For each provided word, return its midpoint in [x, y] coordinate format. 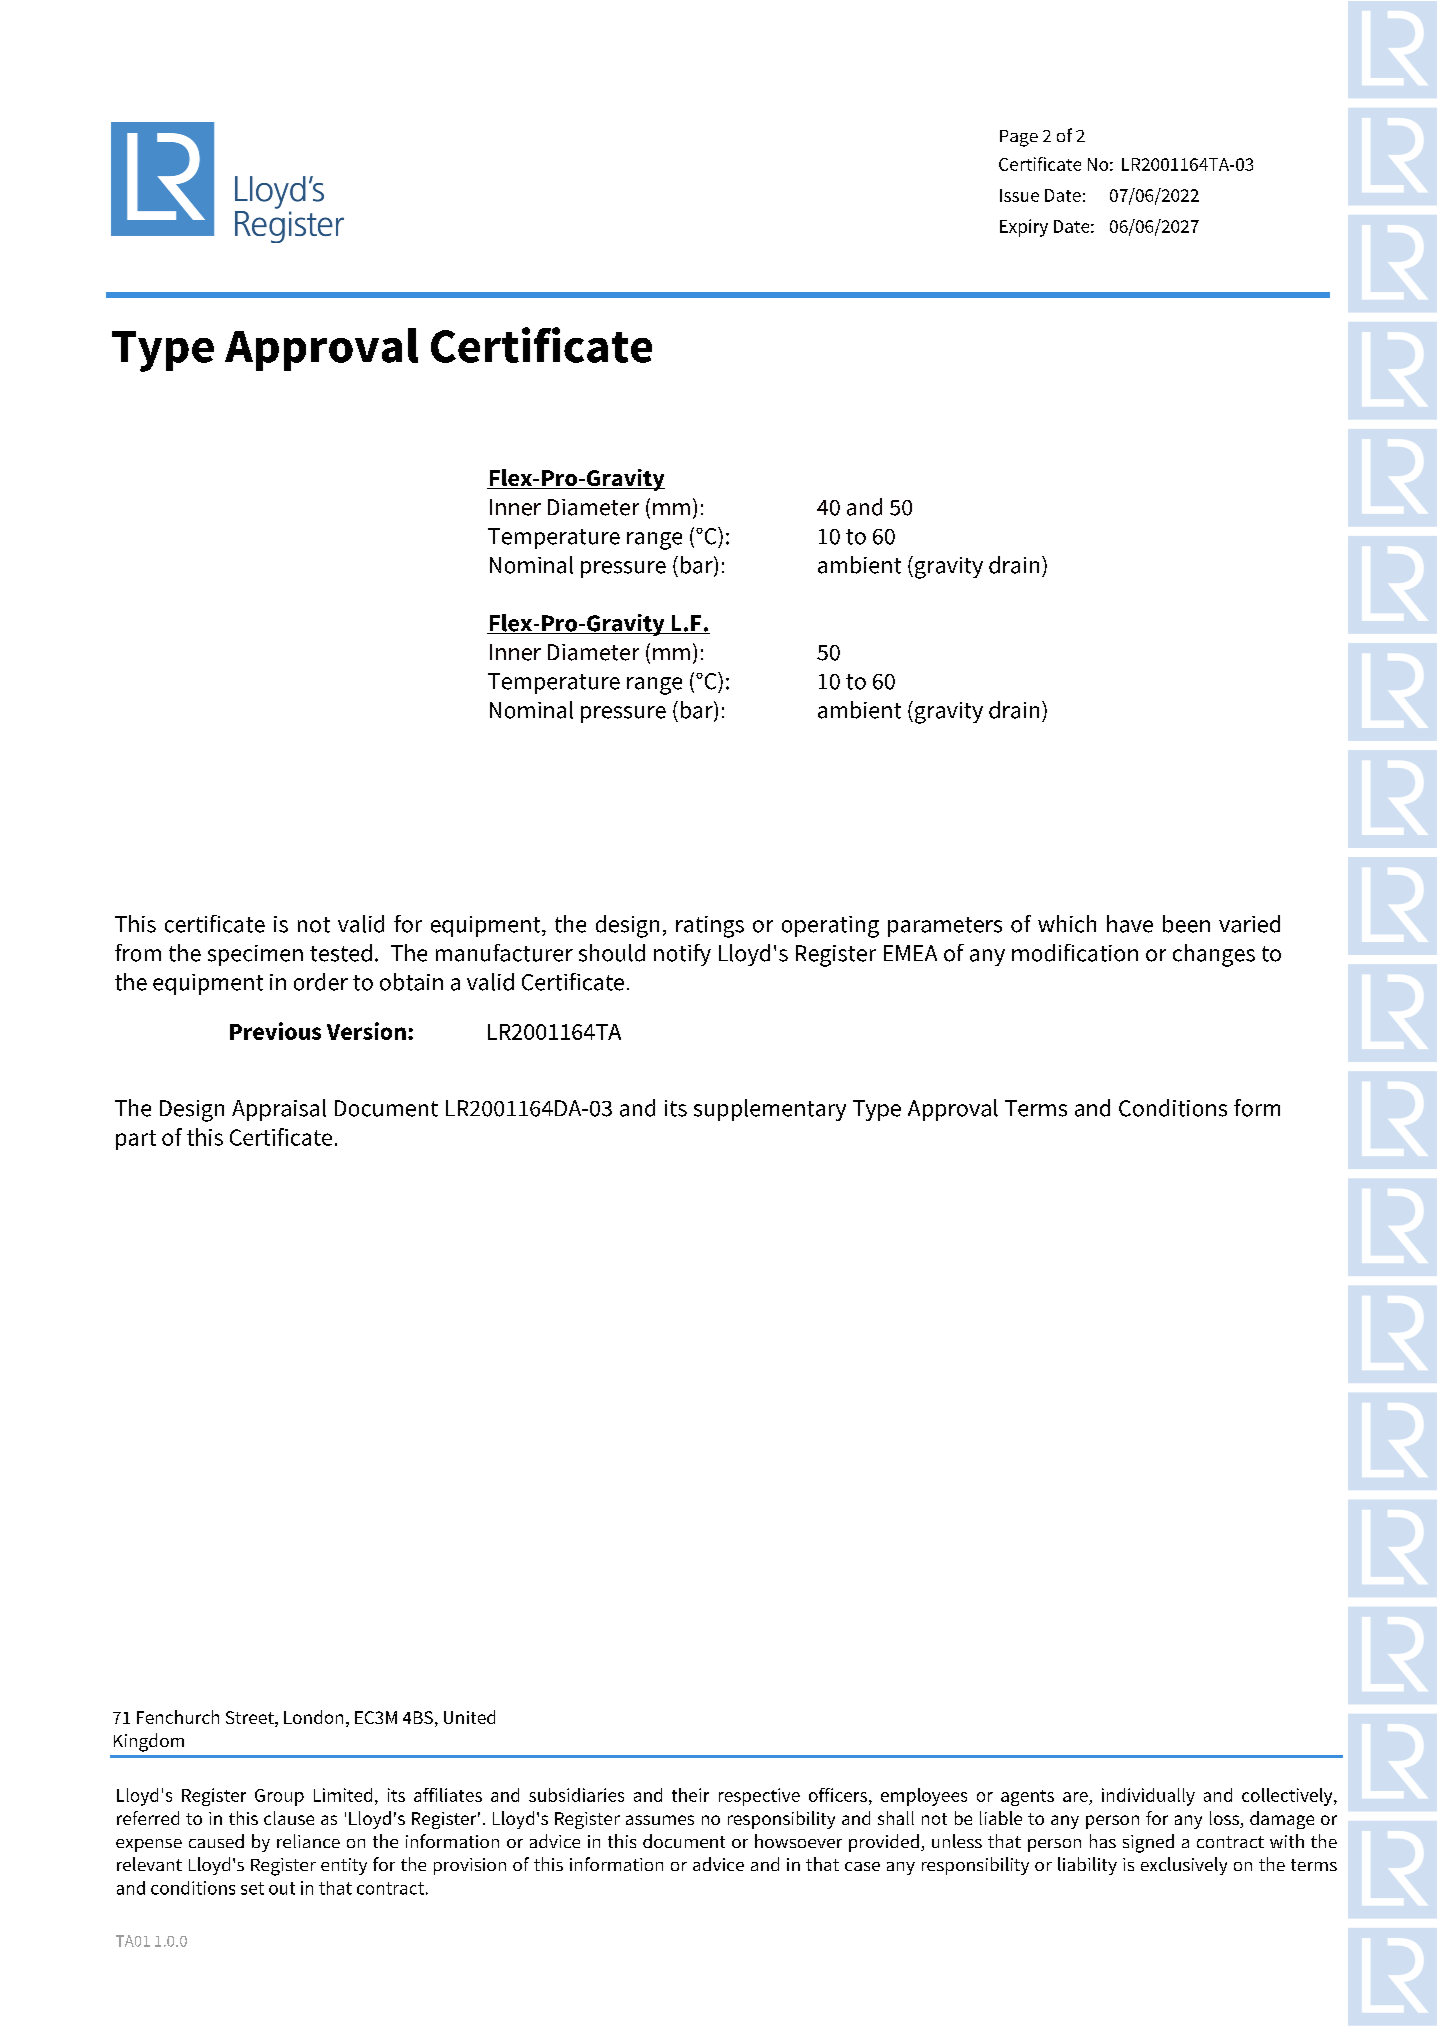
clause [289, 1818]
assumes [660, 1820]
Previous [275, 1031]
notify [682, 955]
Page [1019, 138]
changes [1214, 955]
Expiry [1024, 228]
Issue [1019, 195]
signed [1148, 1843]
